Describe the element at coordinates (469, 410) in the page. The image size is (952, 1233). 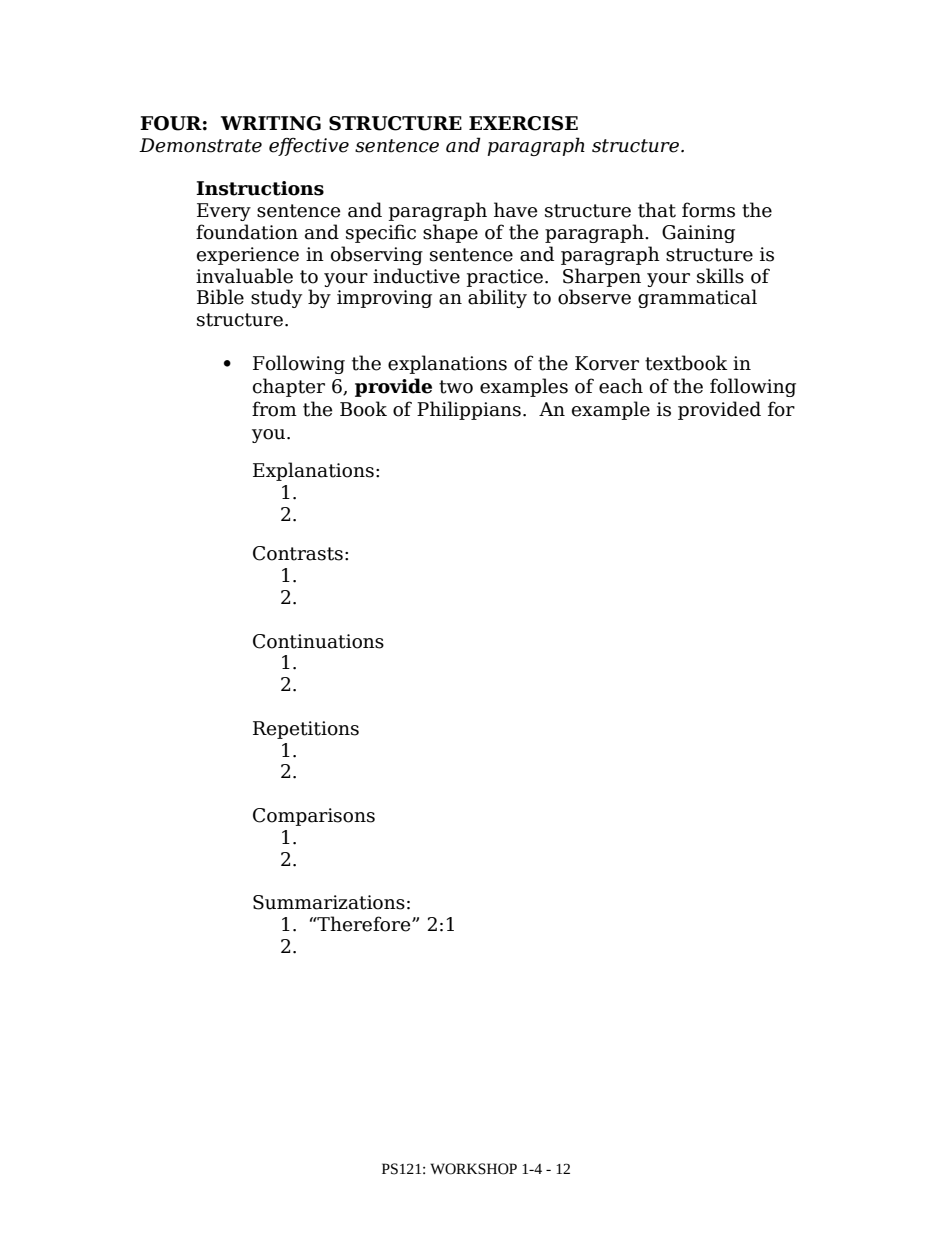
I see `Philippians` at that location.
